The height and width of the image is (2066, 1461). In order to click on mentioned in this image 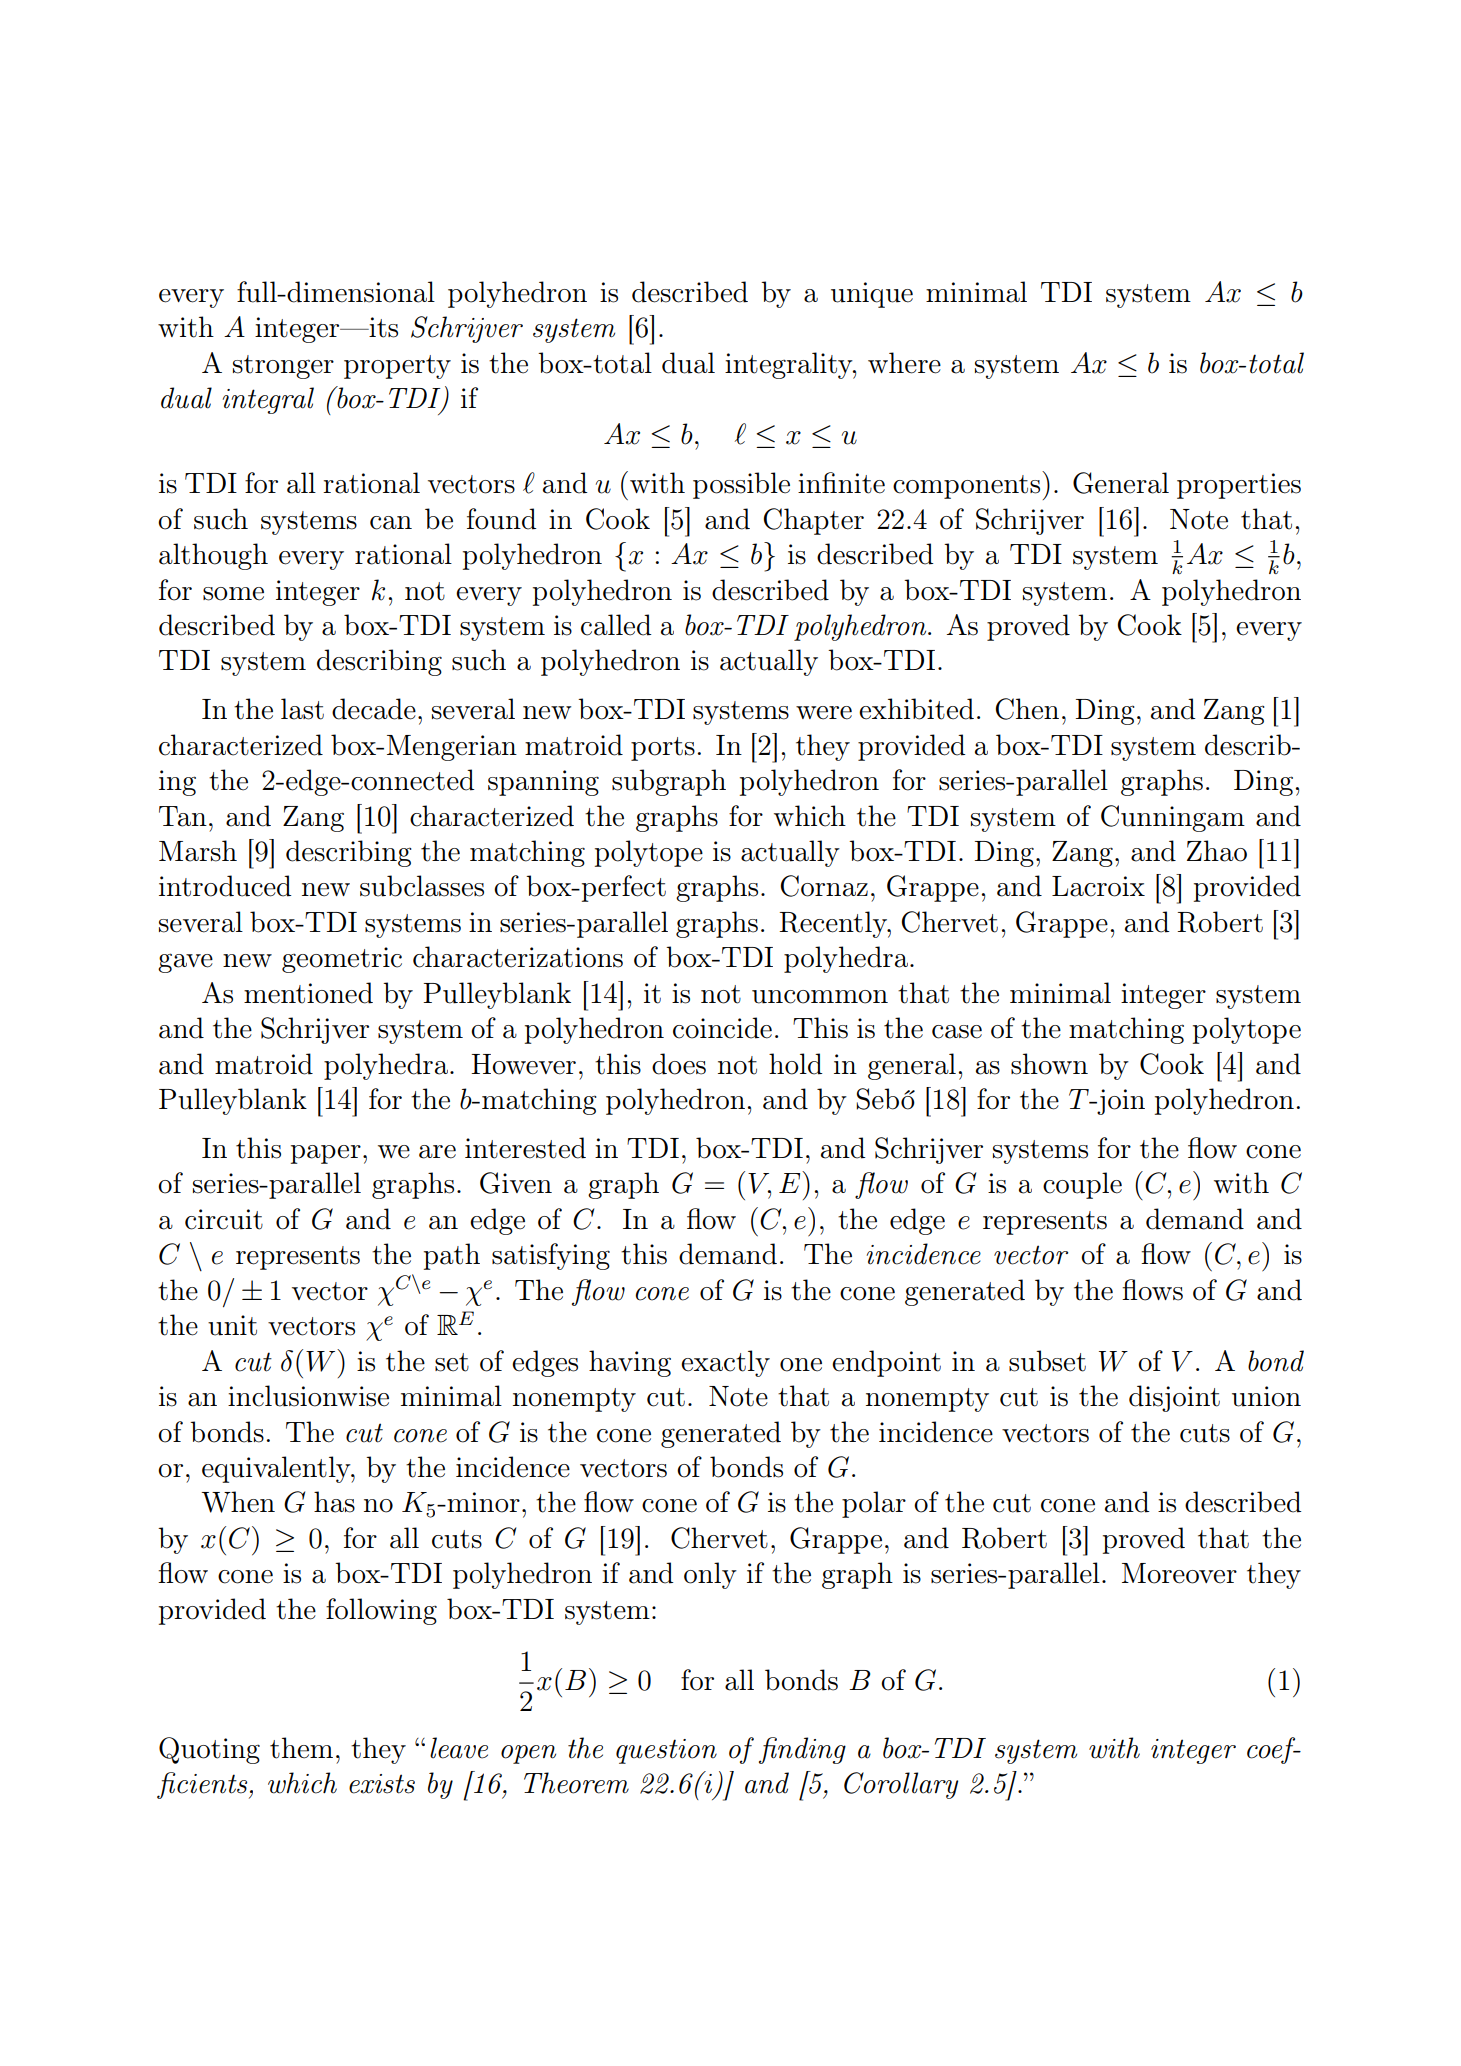, I will do `click(308, 993)`.
